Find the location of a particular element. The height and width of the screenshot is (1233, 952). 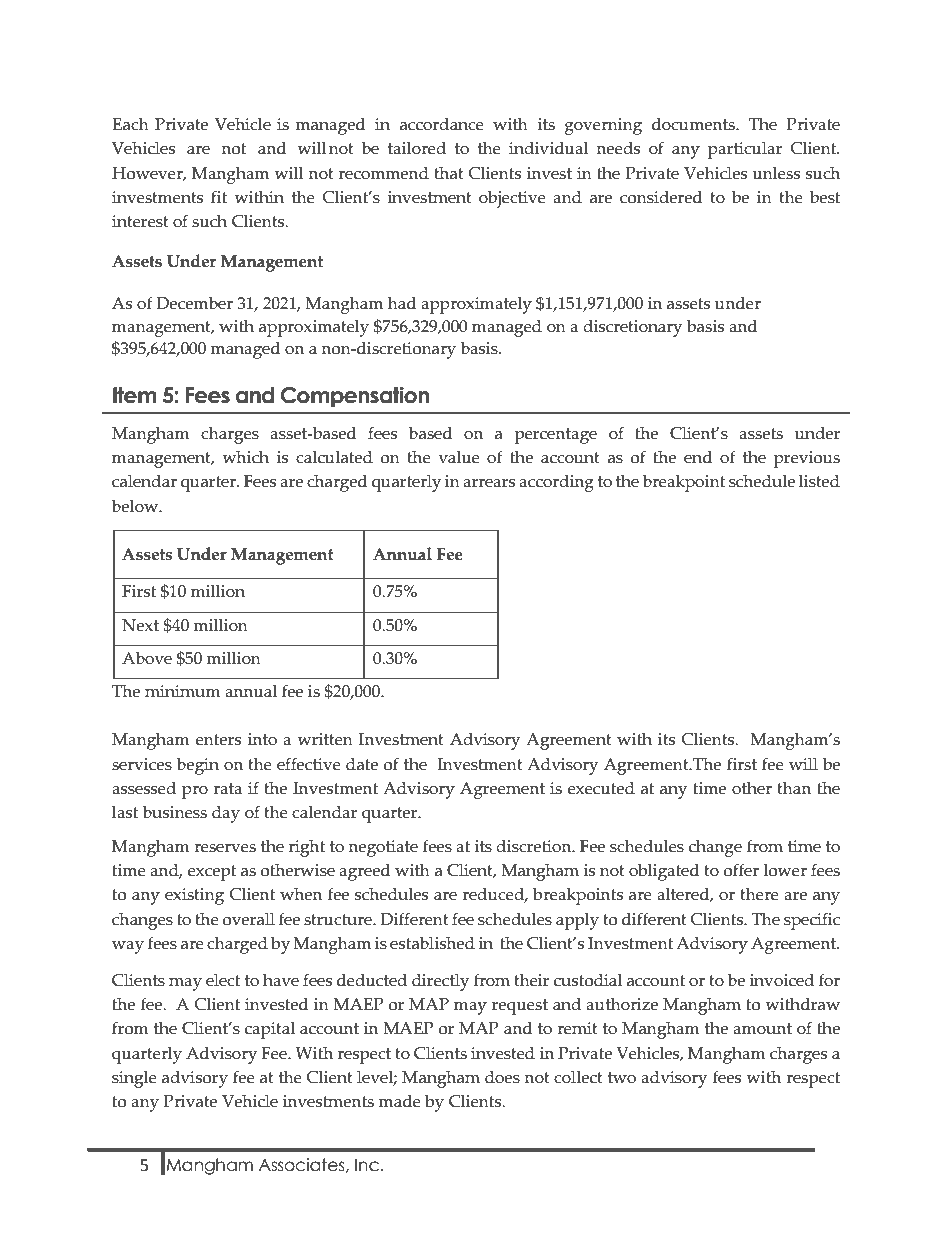

single is located at coordinates (134, 1079).
